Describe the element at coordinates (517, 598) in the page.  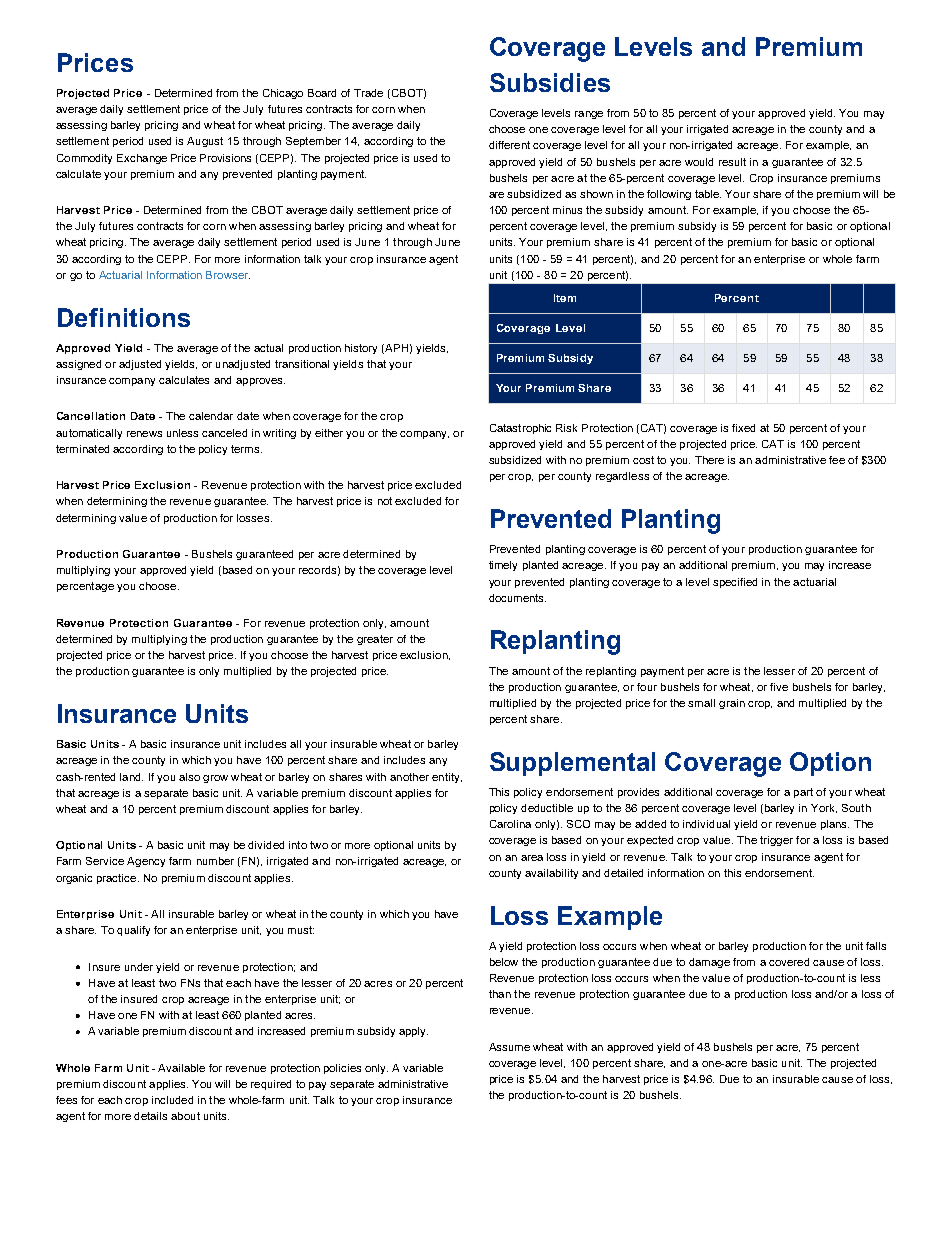
I see `documents` at that location.
